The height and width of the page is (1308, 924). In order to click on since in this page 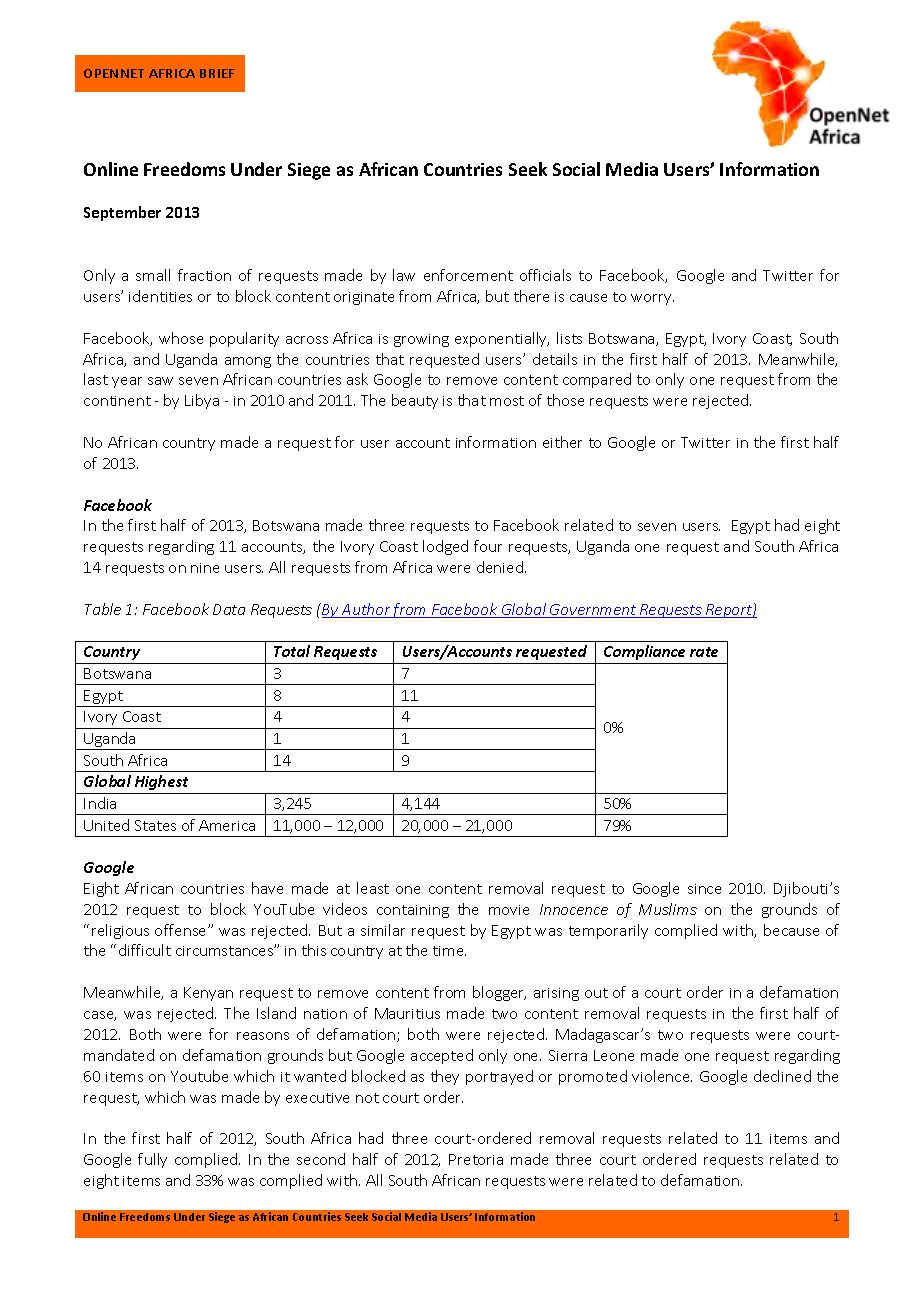, I will do `click(704, 889)`.
